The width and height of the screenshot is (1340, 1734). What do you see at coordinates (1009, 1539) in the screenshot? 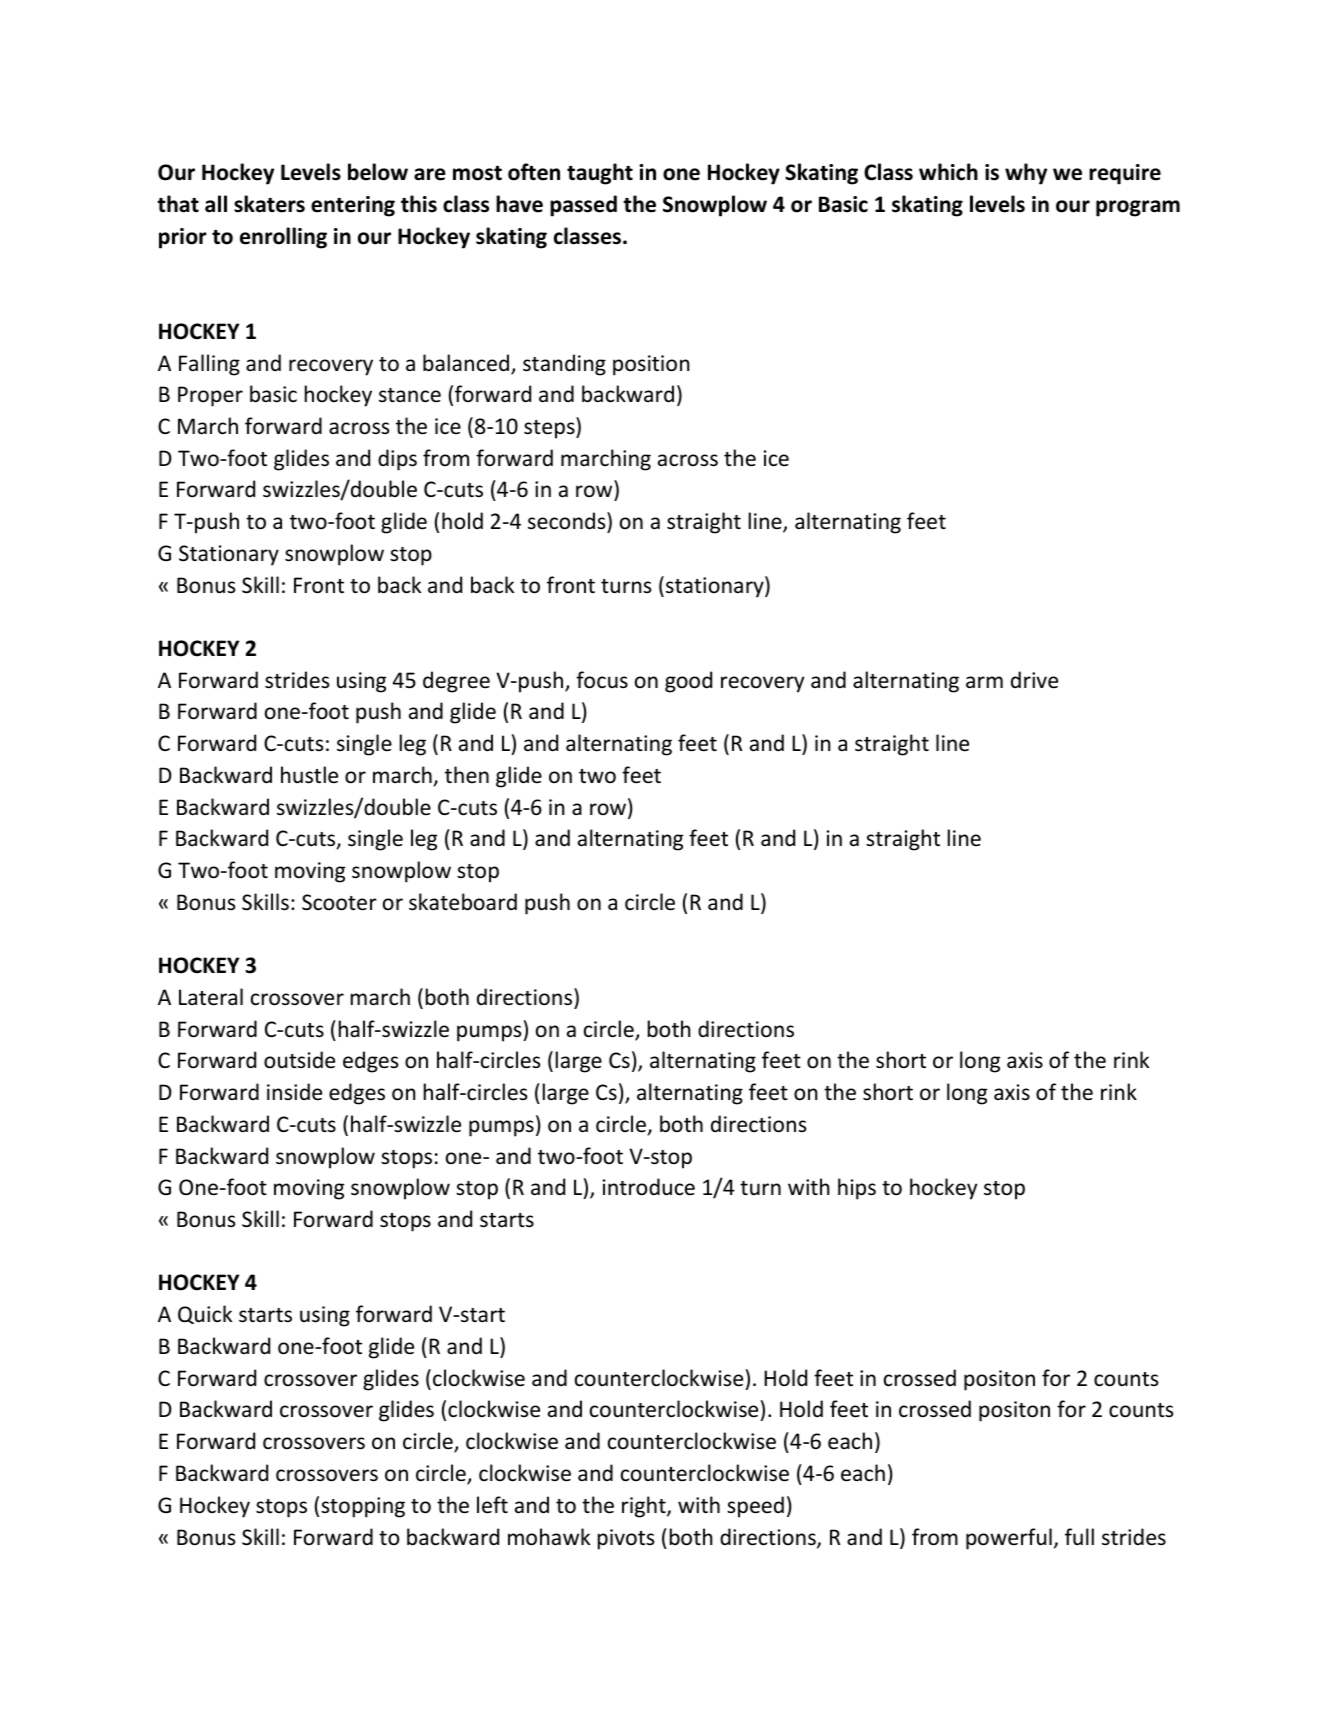
I see `powerful` at bounding box center [1009, 1539].
